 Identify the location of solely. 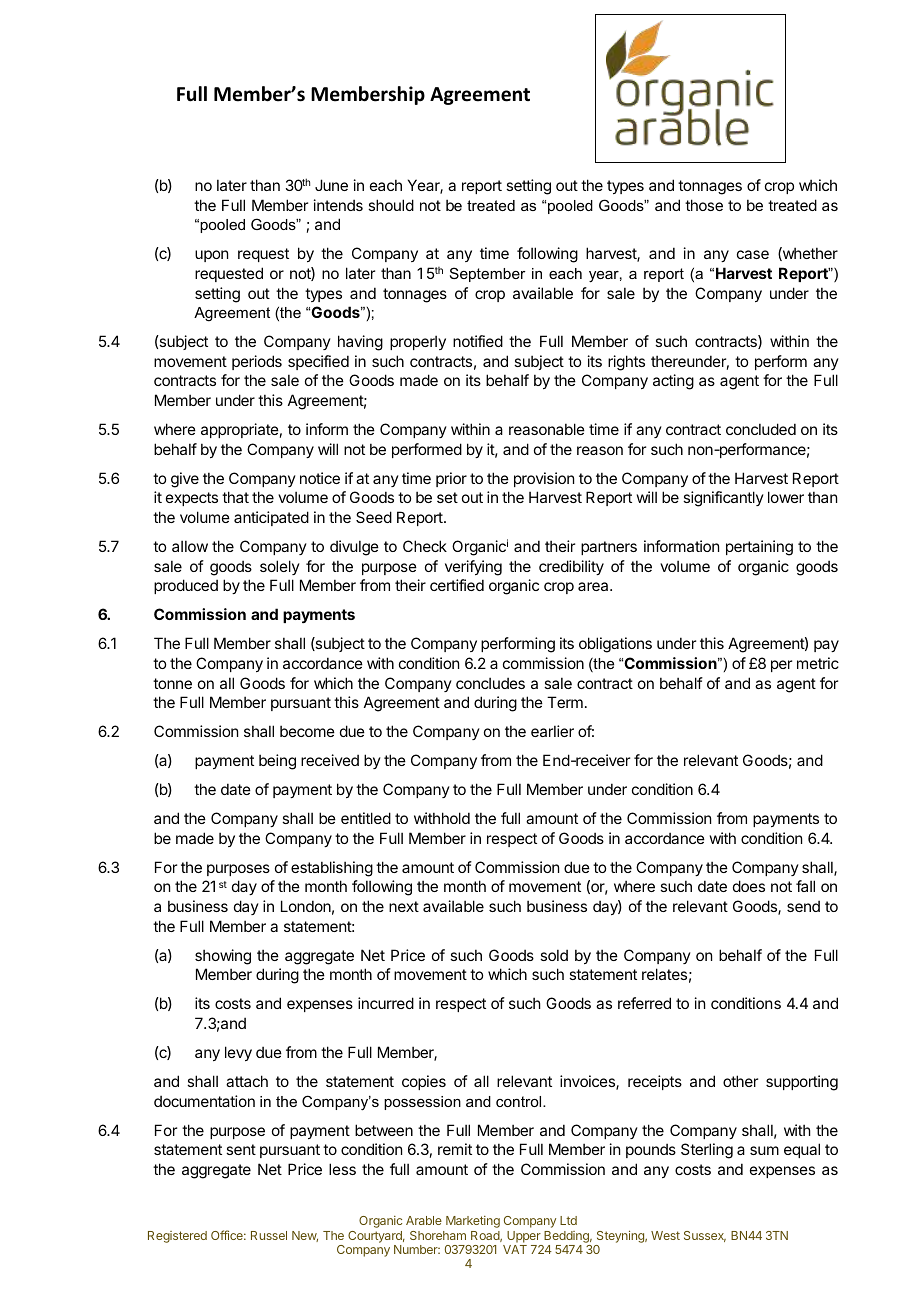
(280, 567).
